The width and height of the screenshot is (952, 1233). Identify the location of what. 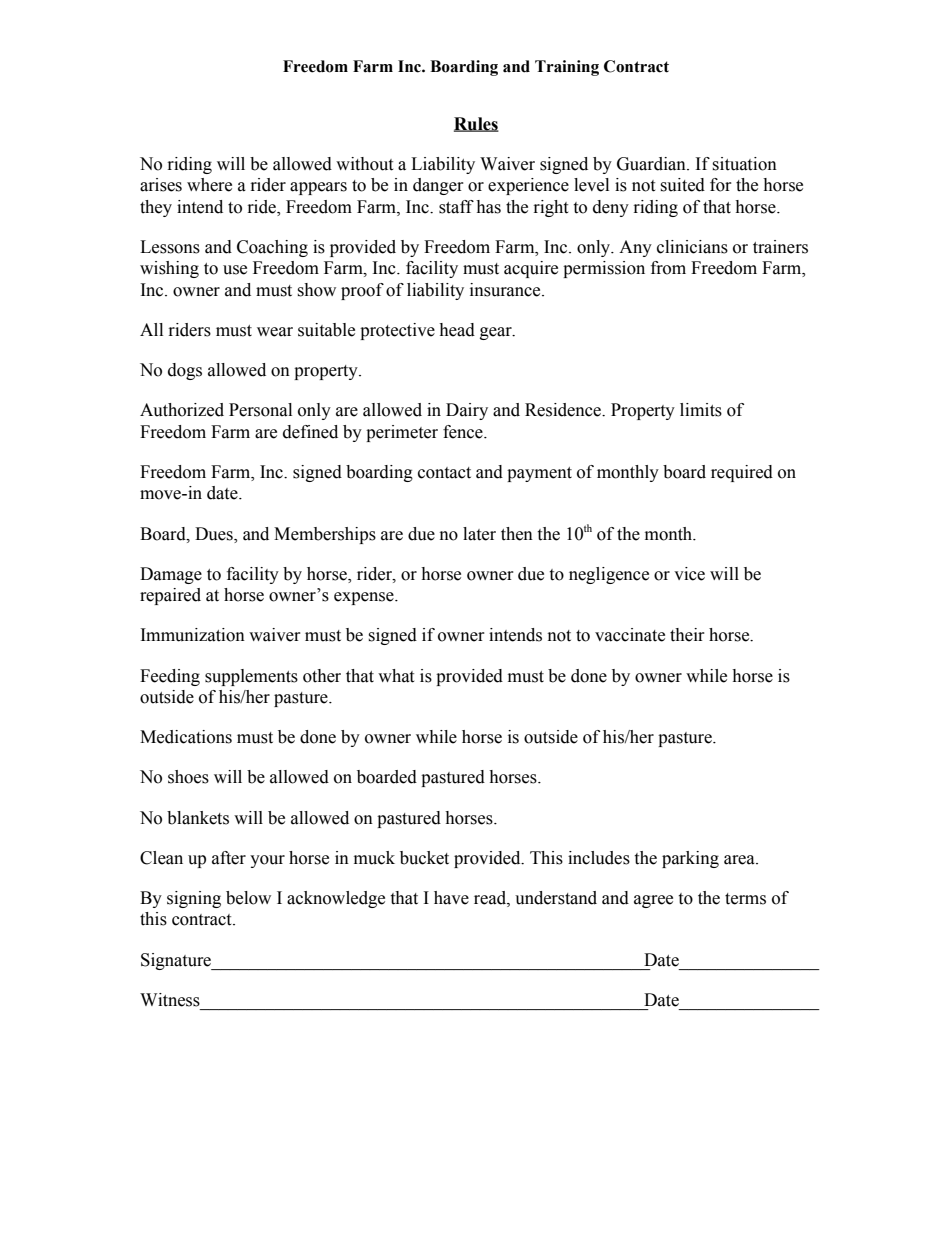
(396, 676).
